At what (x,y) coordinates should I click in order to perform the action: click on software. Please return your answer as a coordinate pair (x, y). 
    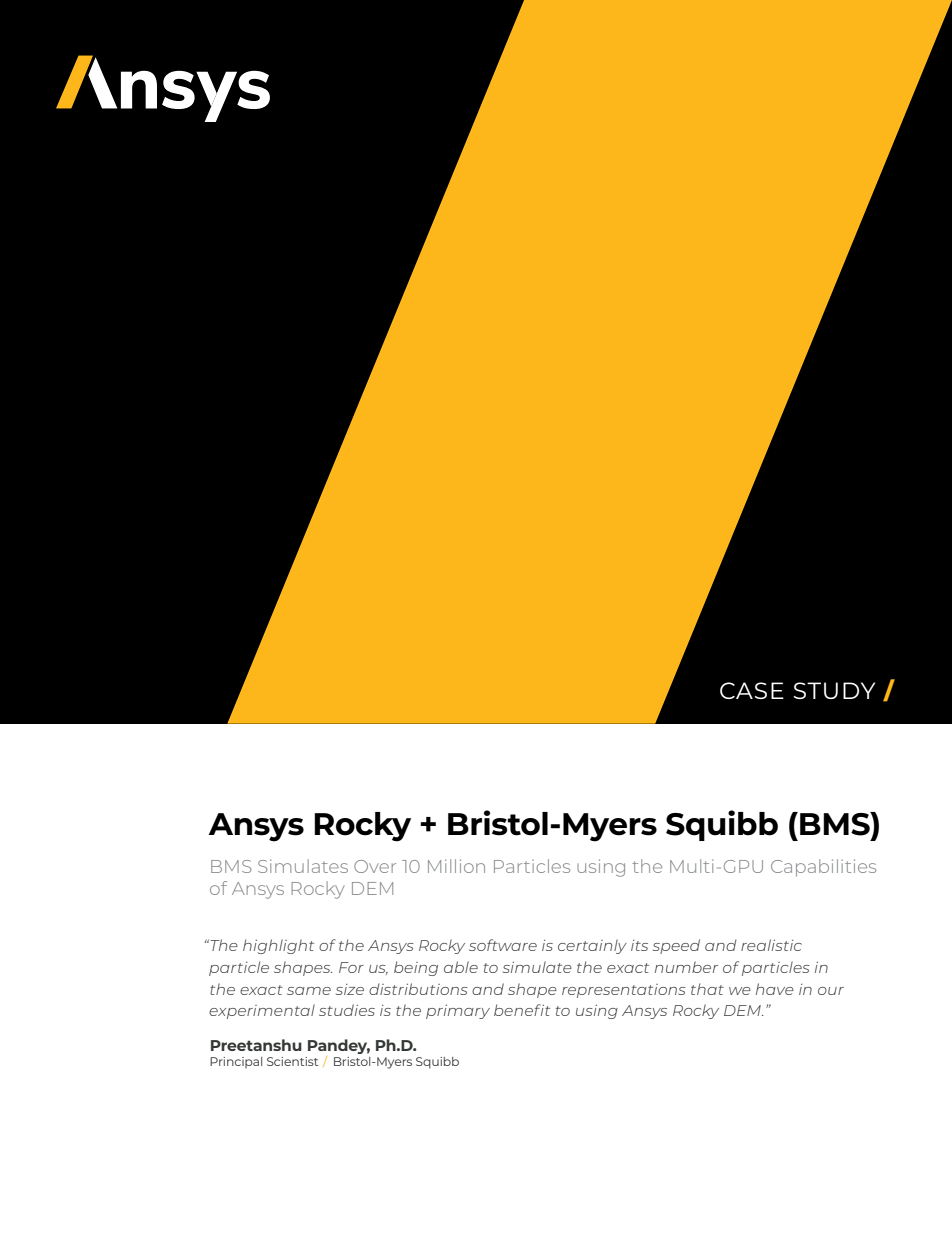
    Looking at the image, I should click on (503, 945).
